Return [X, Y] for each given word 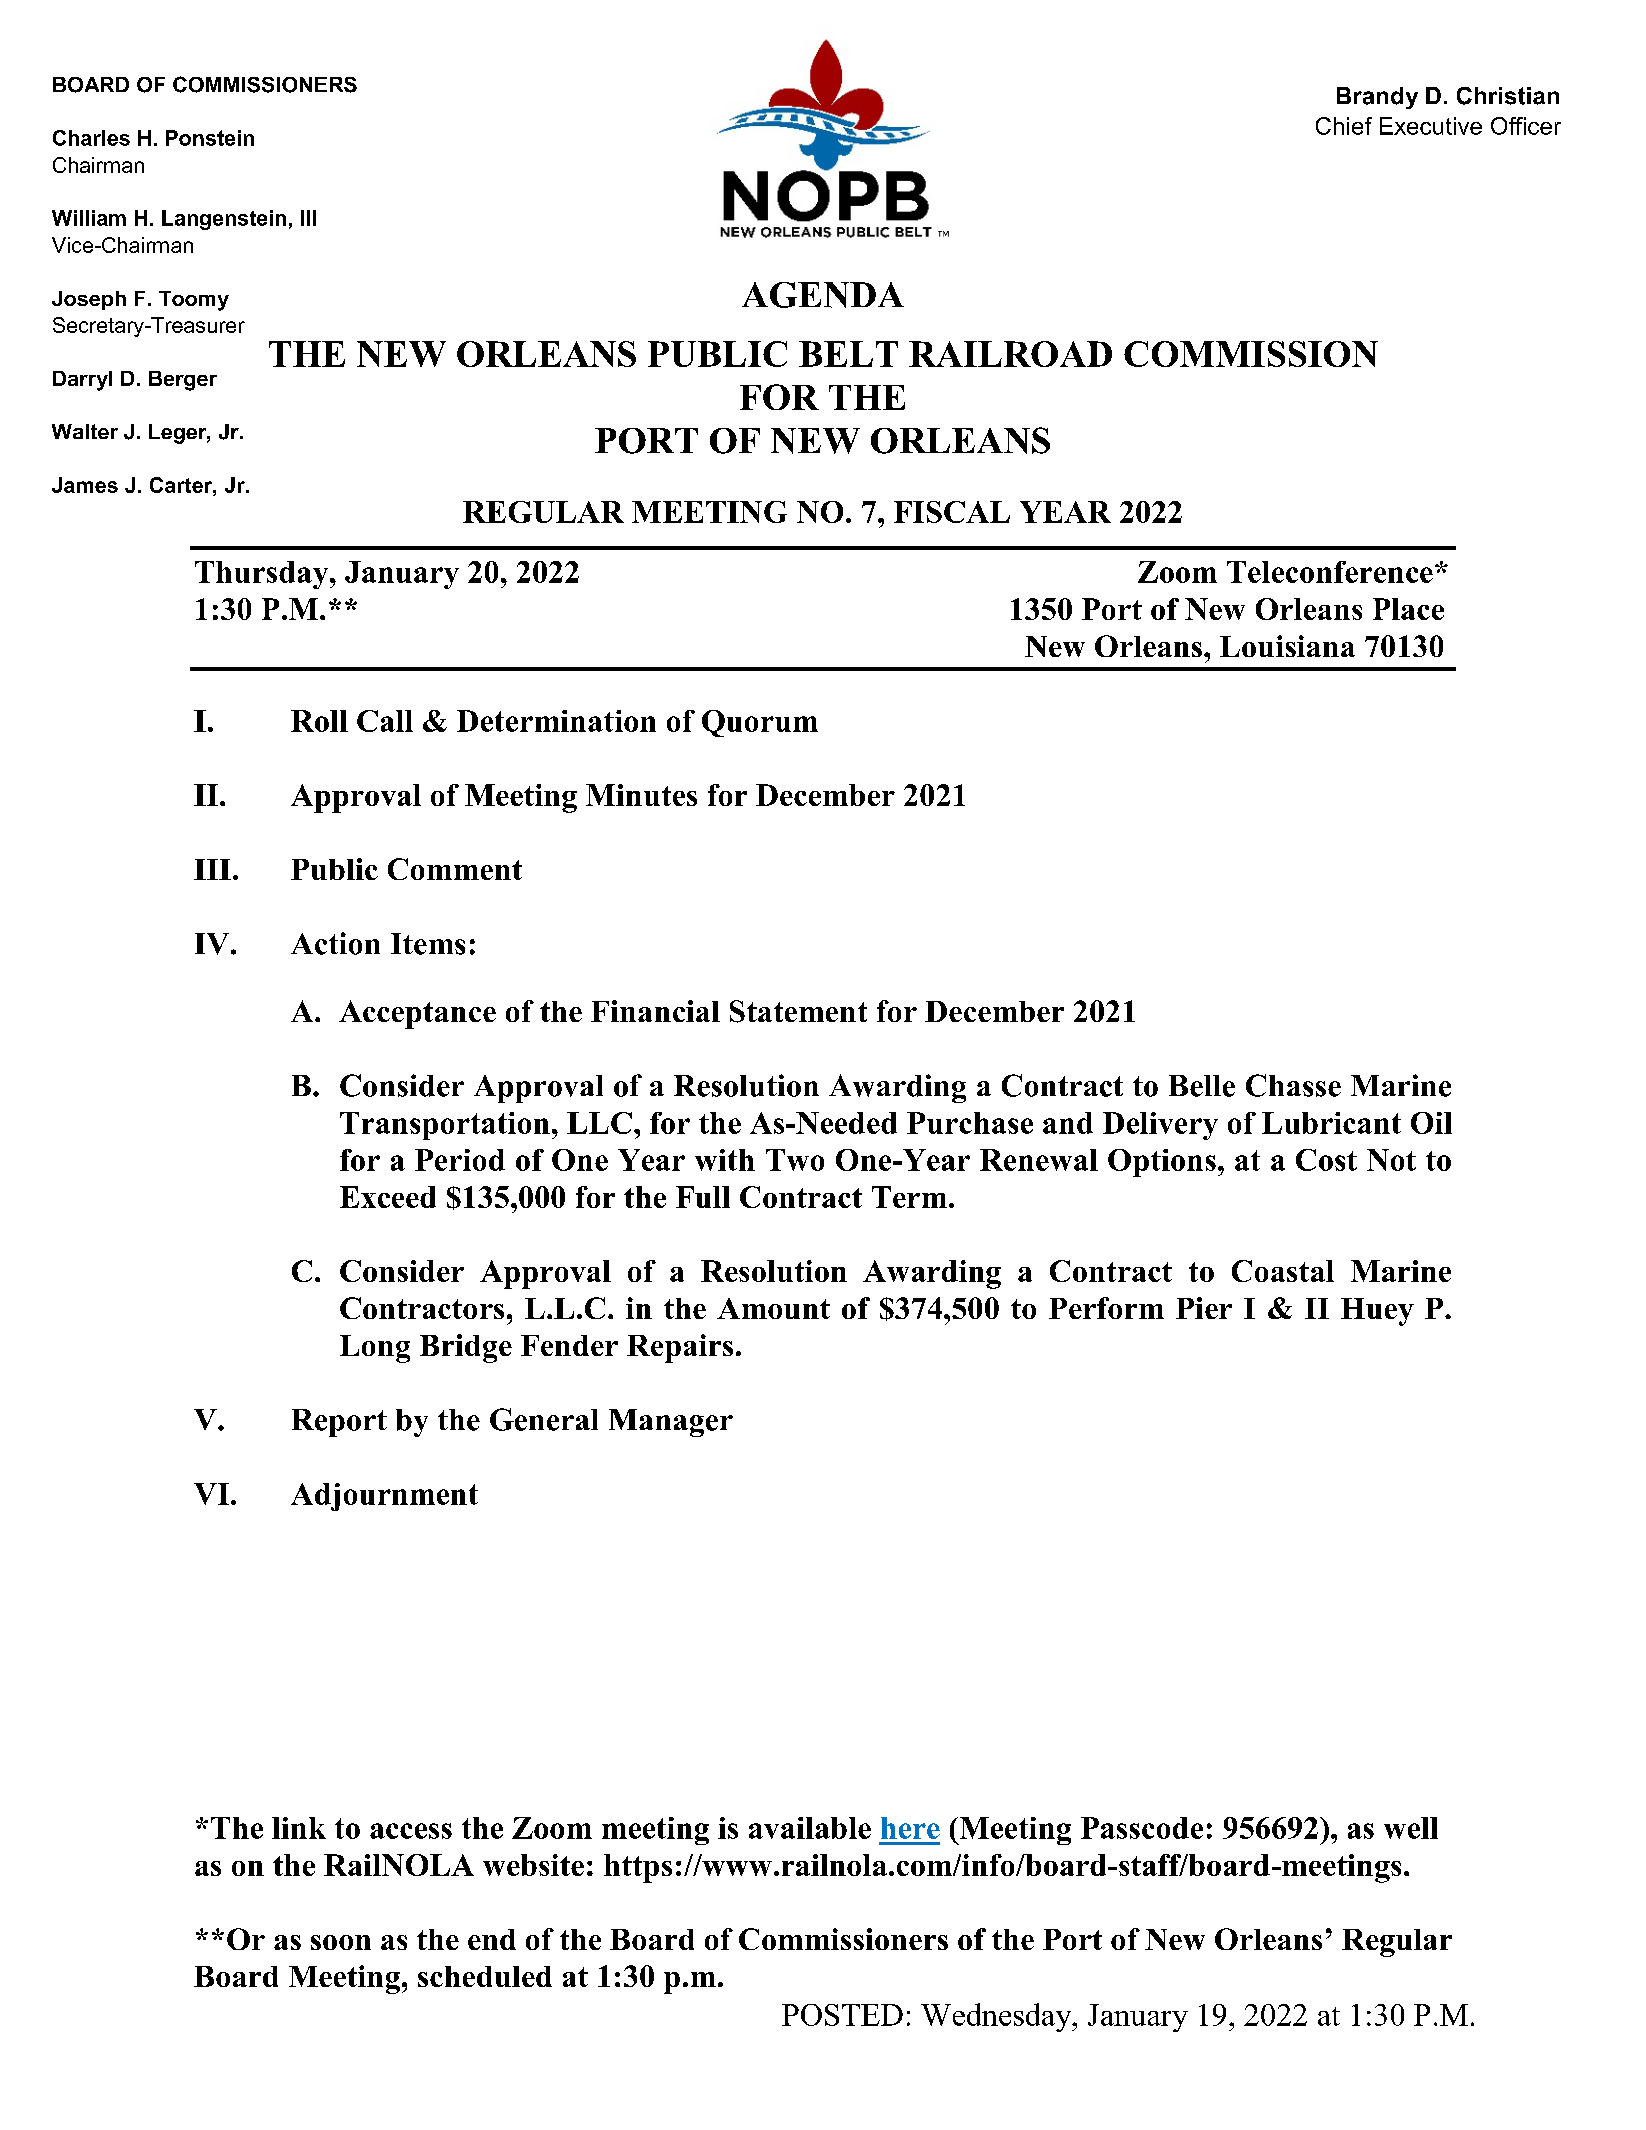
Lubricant [1331, 1123]
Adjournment [384, 1497]
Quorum [760, 723]
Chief [1344, 126]
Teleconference [1330, 572]
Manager [671, 1423]
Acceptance [417, 1014]
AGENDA [823, 295]
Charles [91, 138]
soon [341, 1942]
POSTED [842, 2015]
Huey [1377, 1312]
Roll [319, 721]
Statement [798, 1011]
